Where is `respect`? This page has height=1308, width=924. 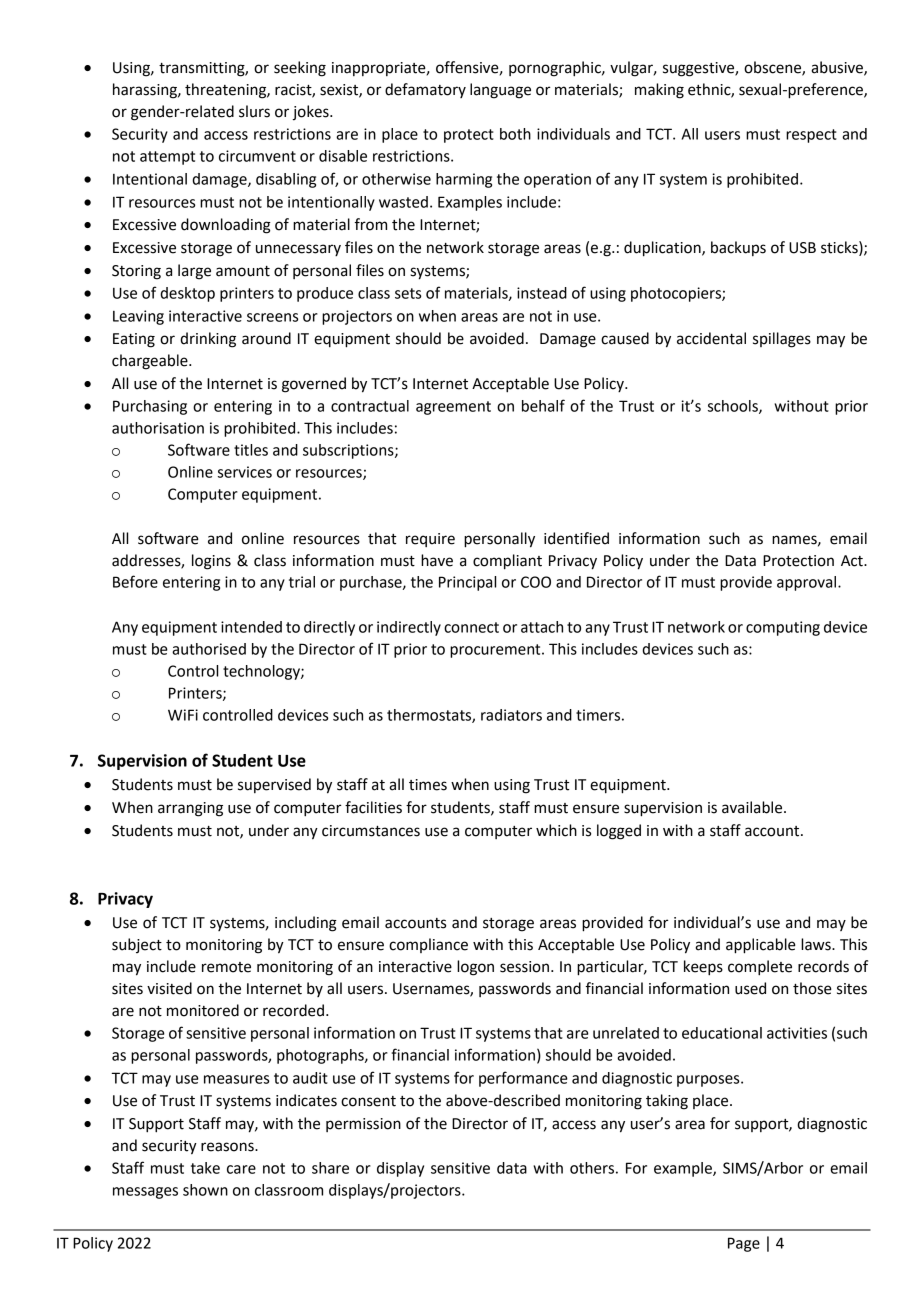 respect is located at coordinates (811, 136).
